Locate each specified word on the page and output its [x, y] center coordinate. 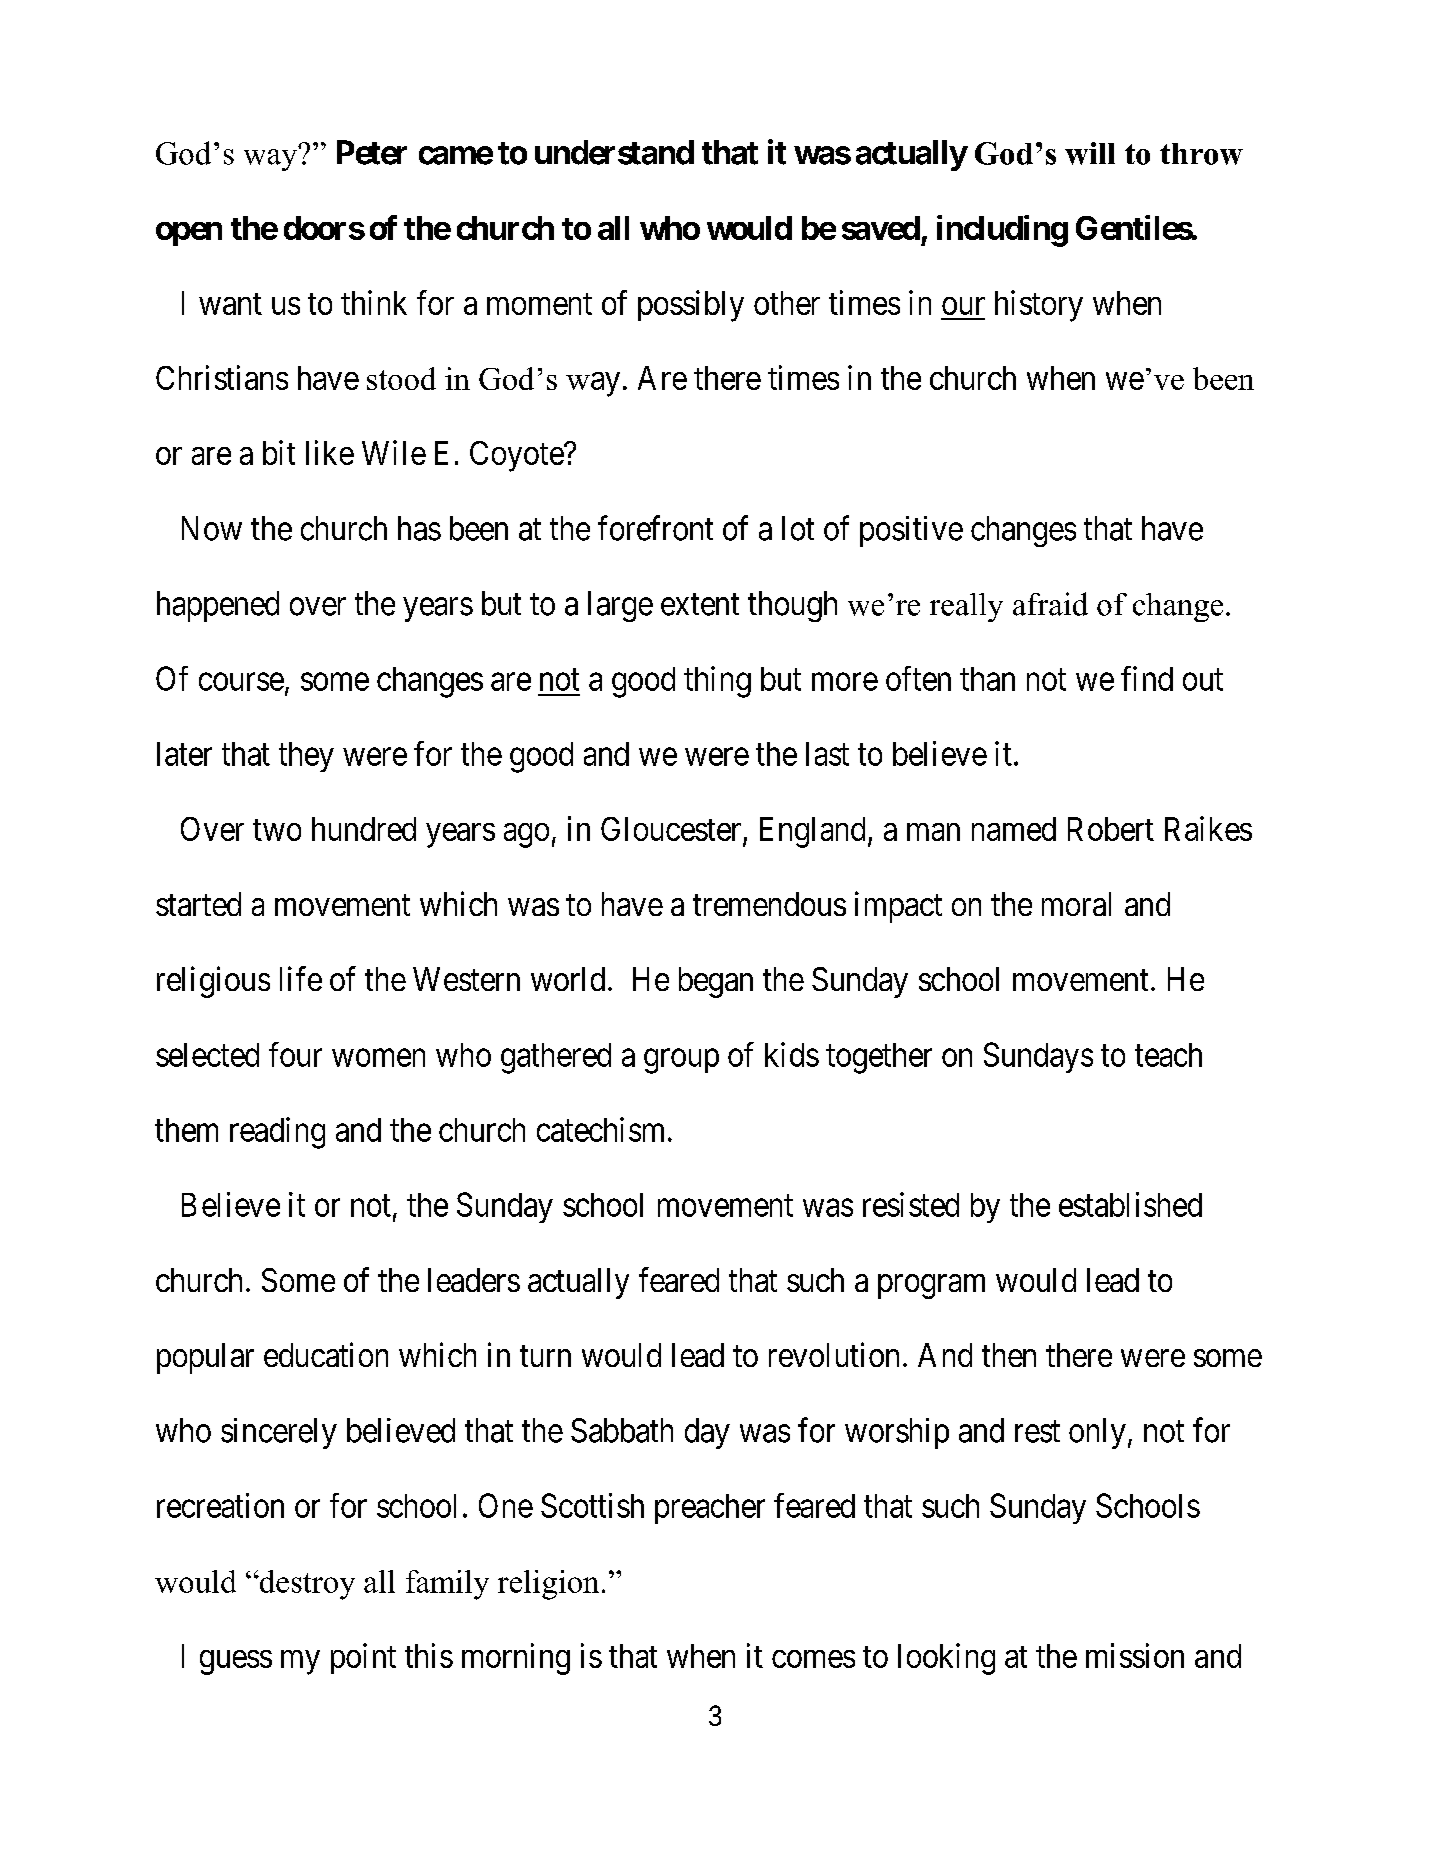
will [1090, 153]
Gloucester [672, 830]
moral [1076, 904]
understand [614, 152]
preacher [710, 1509]
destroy [306, 1585]
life [301, 978]
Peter [372, 152]
